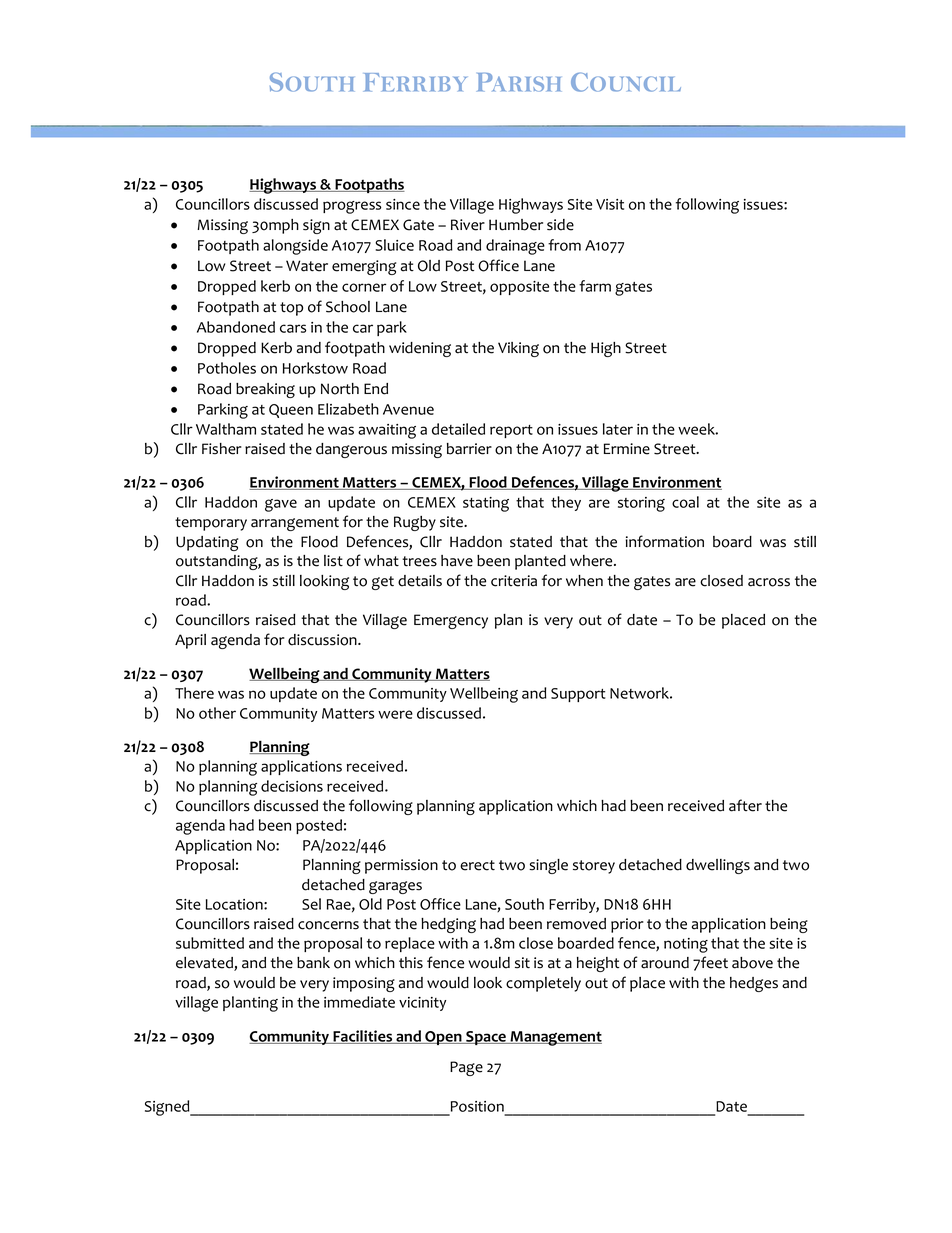 The height and width of the screenshot is (1233, 952). I want to click on Visit, so click(610, 204).
